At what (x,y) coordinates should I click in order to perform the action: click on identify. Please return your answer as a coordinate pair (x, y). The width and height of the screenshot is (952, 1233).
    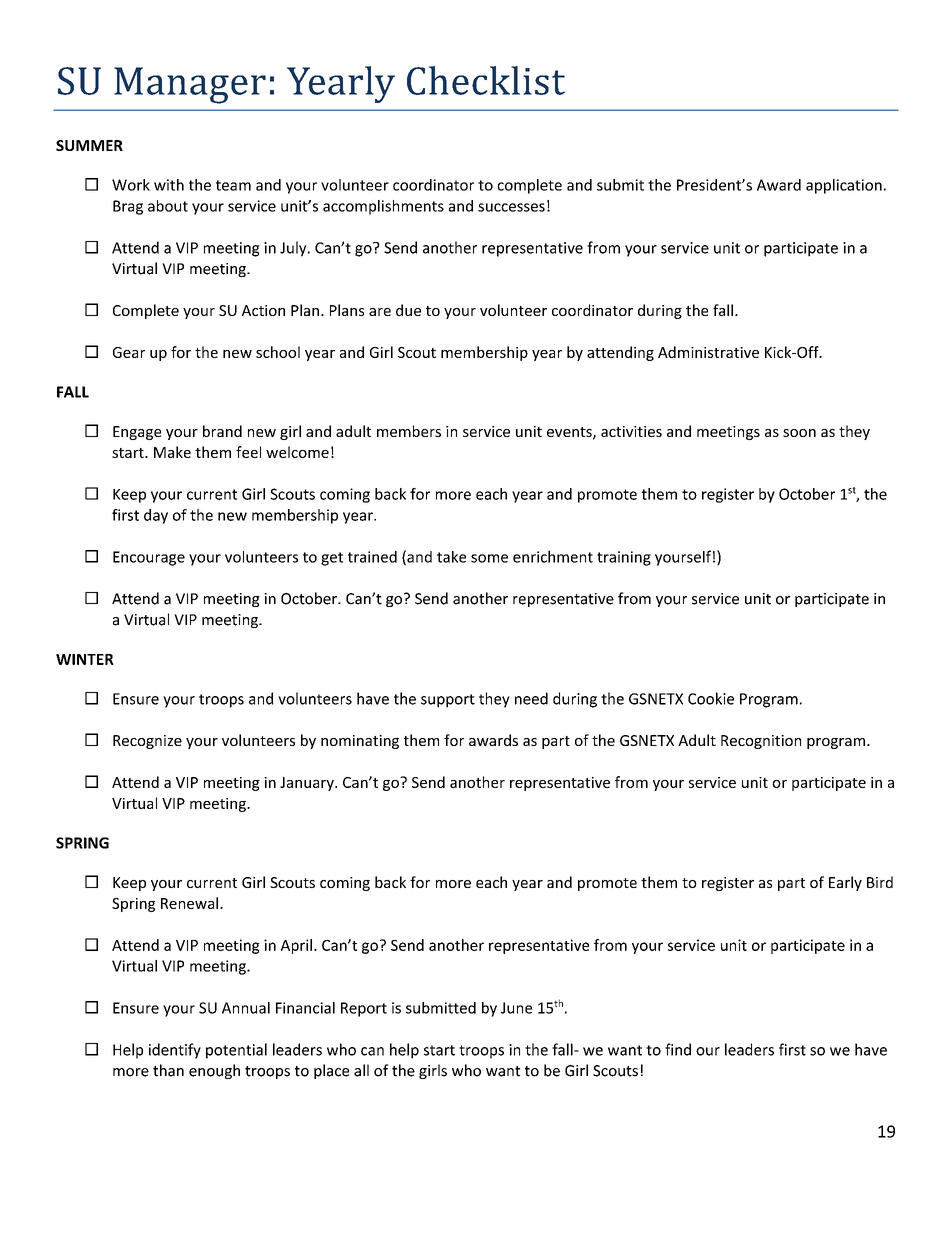
    Looking at the image, I should click on (175, 1051).
